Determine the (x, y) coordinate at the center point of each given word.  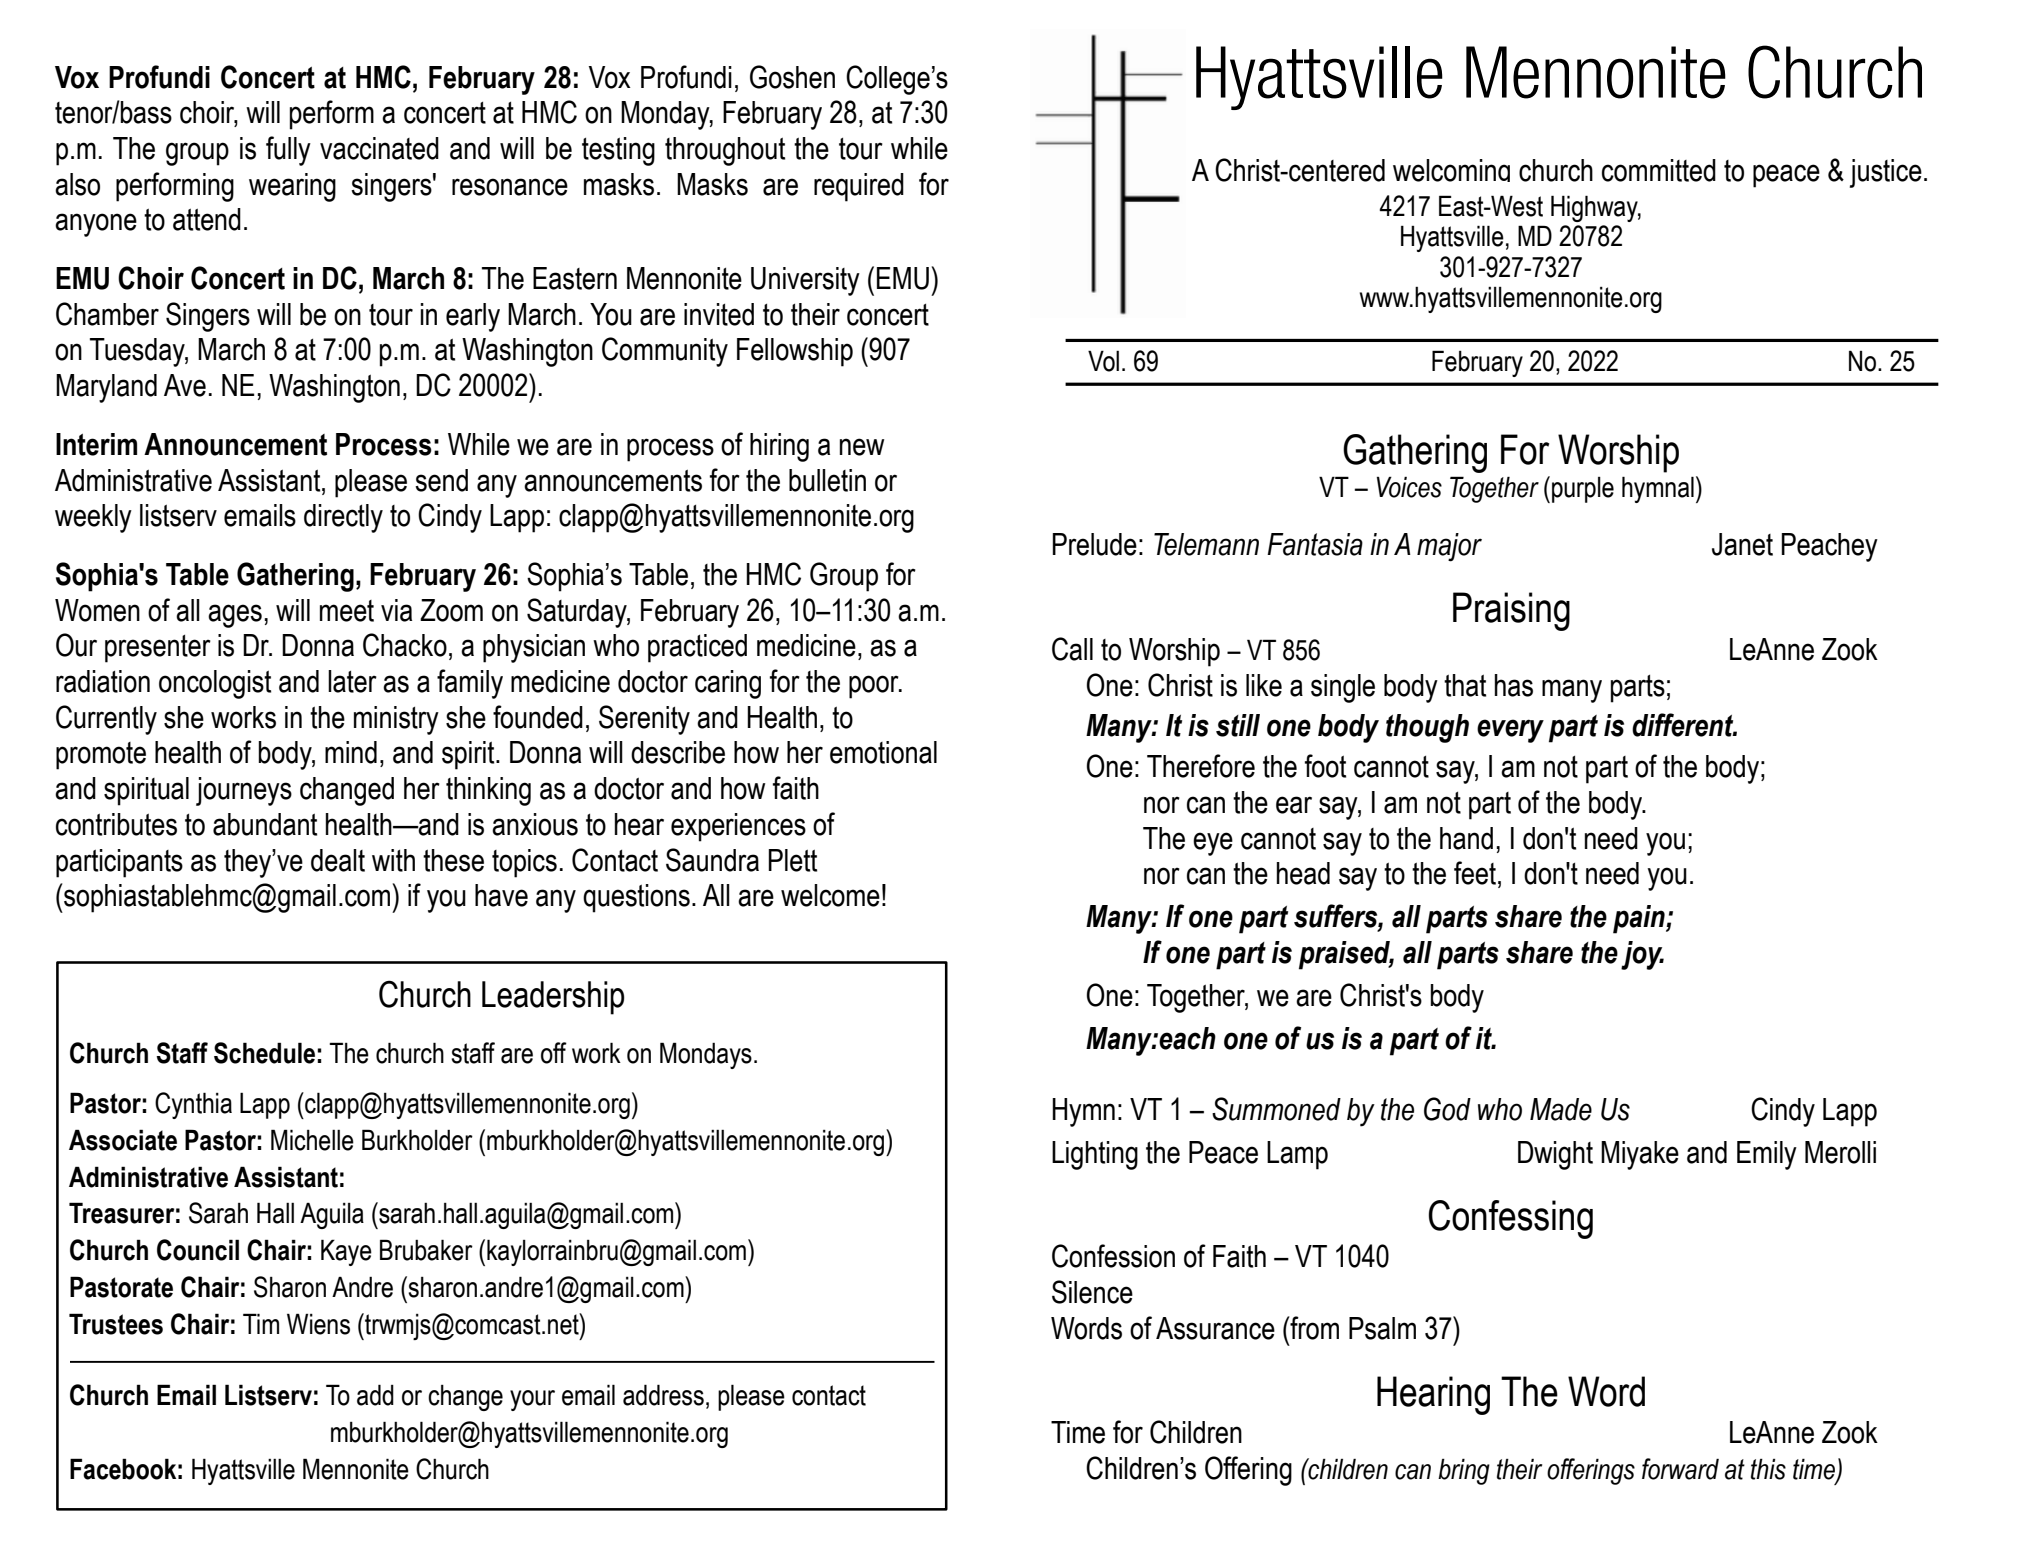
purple (1583, 490)
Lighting (1095, 1155)
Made (1561, 1109)
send (441, 480)
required (859, 187)
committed (1659, 170)
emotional (883, 752)
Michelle (312, 1140)
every (1510, 731)
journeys (244, 791)
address (663, 1395)
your (532, 1400)
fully (288, 151)
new (862, 447)
